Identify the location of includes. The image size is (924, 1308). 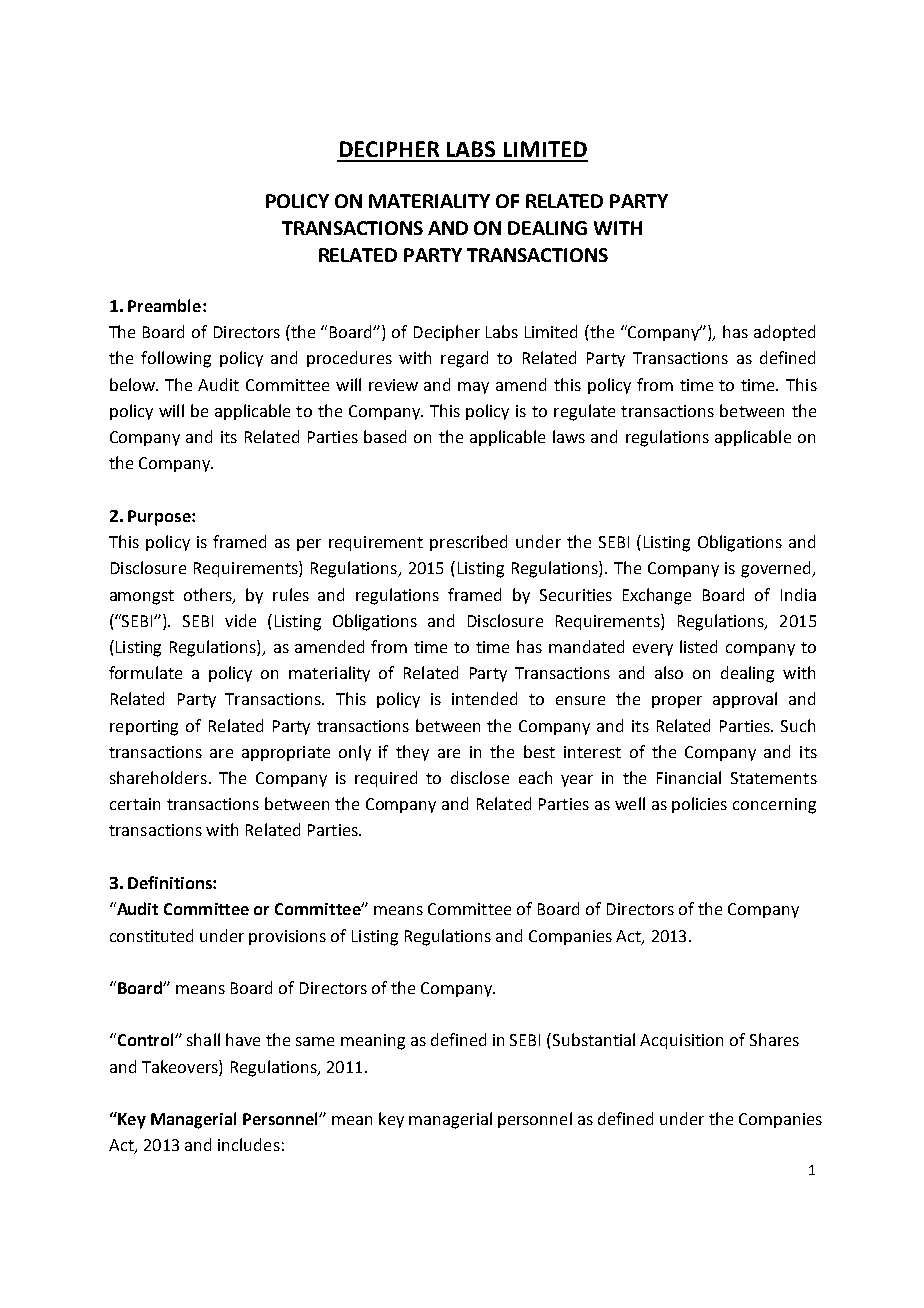
(249, 1144).
